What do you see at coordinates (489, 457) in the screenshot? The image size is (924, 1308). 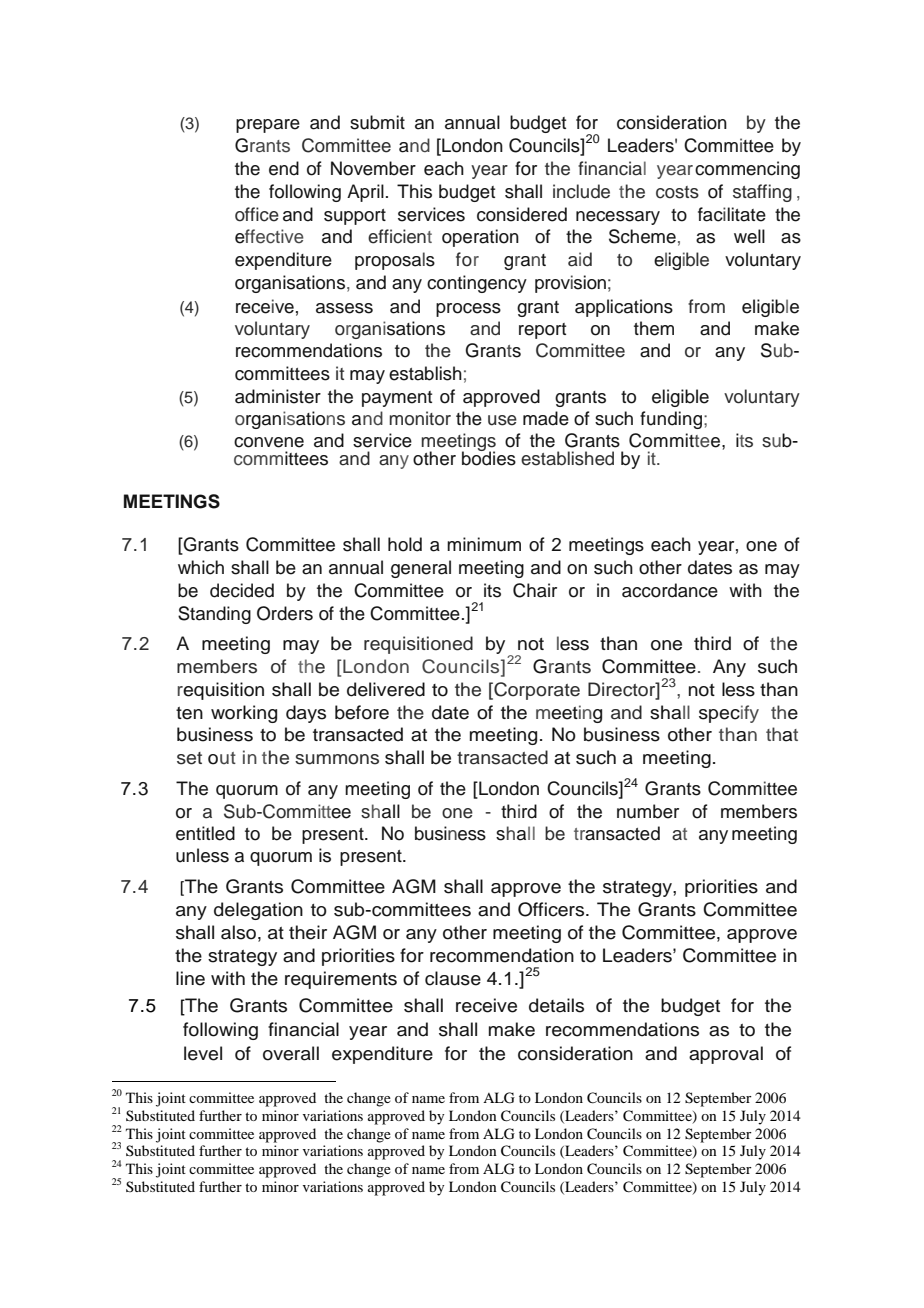 I see `bodies` at bounding box center [489, 457].
